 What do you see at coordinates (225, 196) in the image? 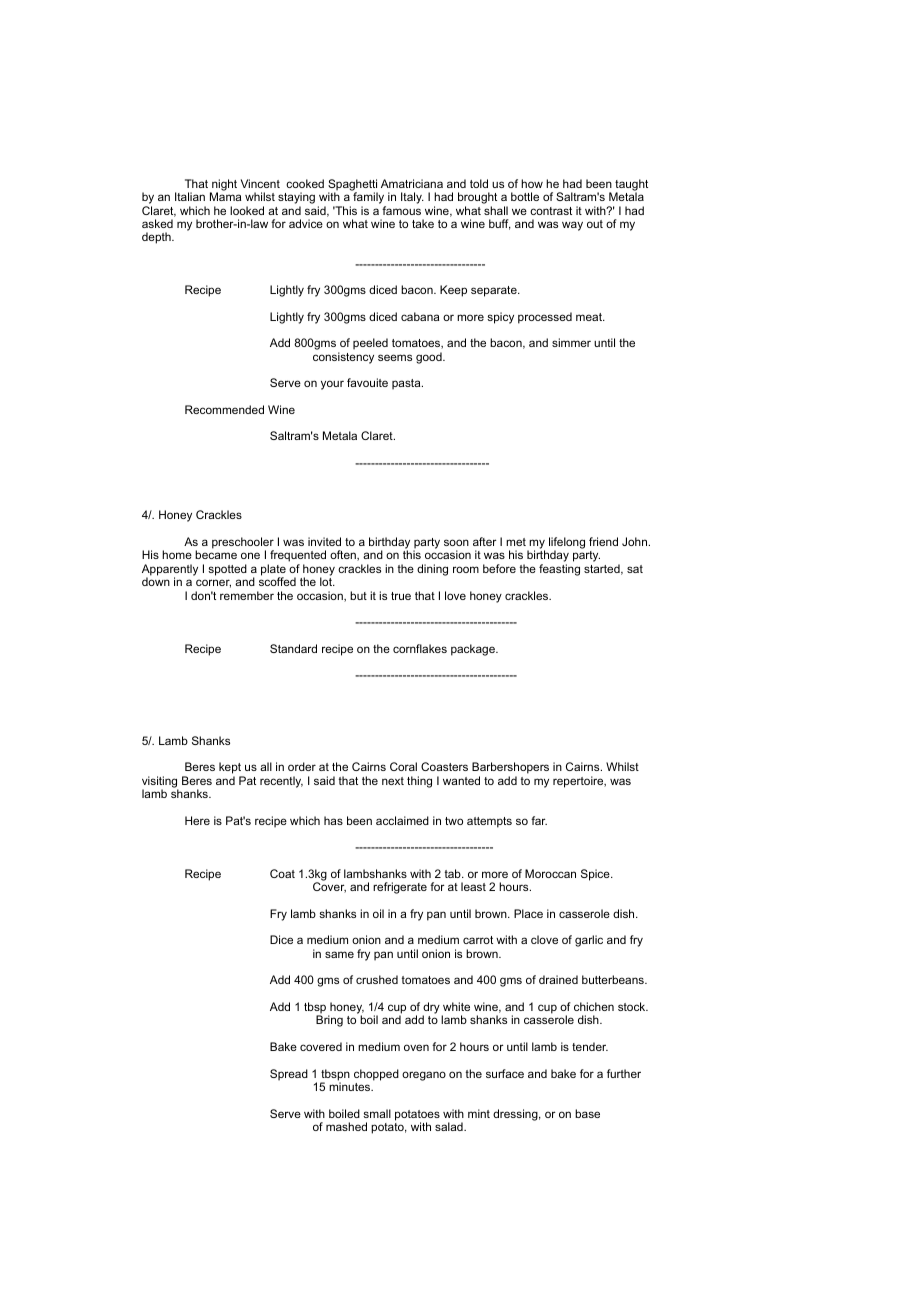
I see `Mama` at bounding box center [225, 196].
